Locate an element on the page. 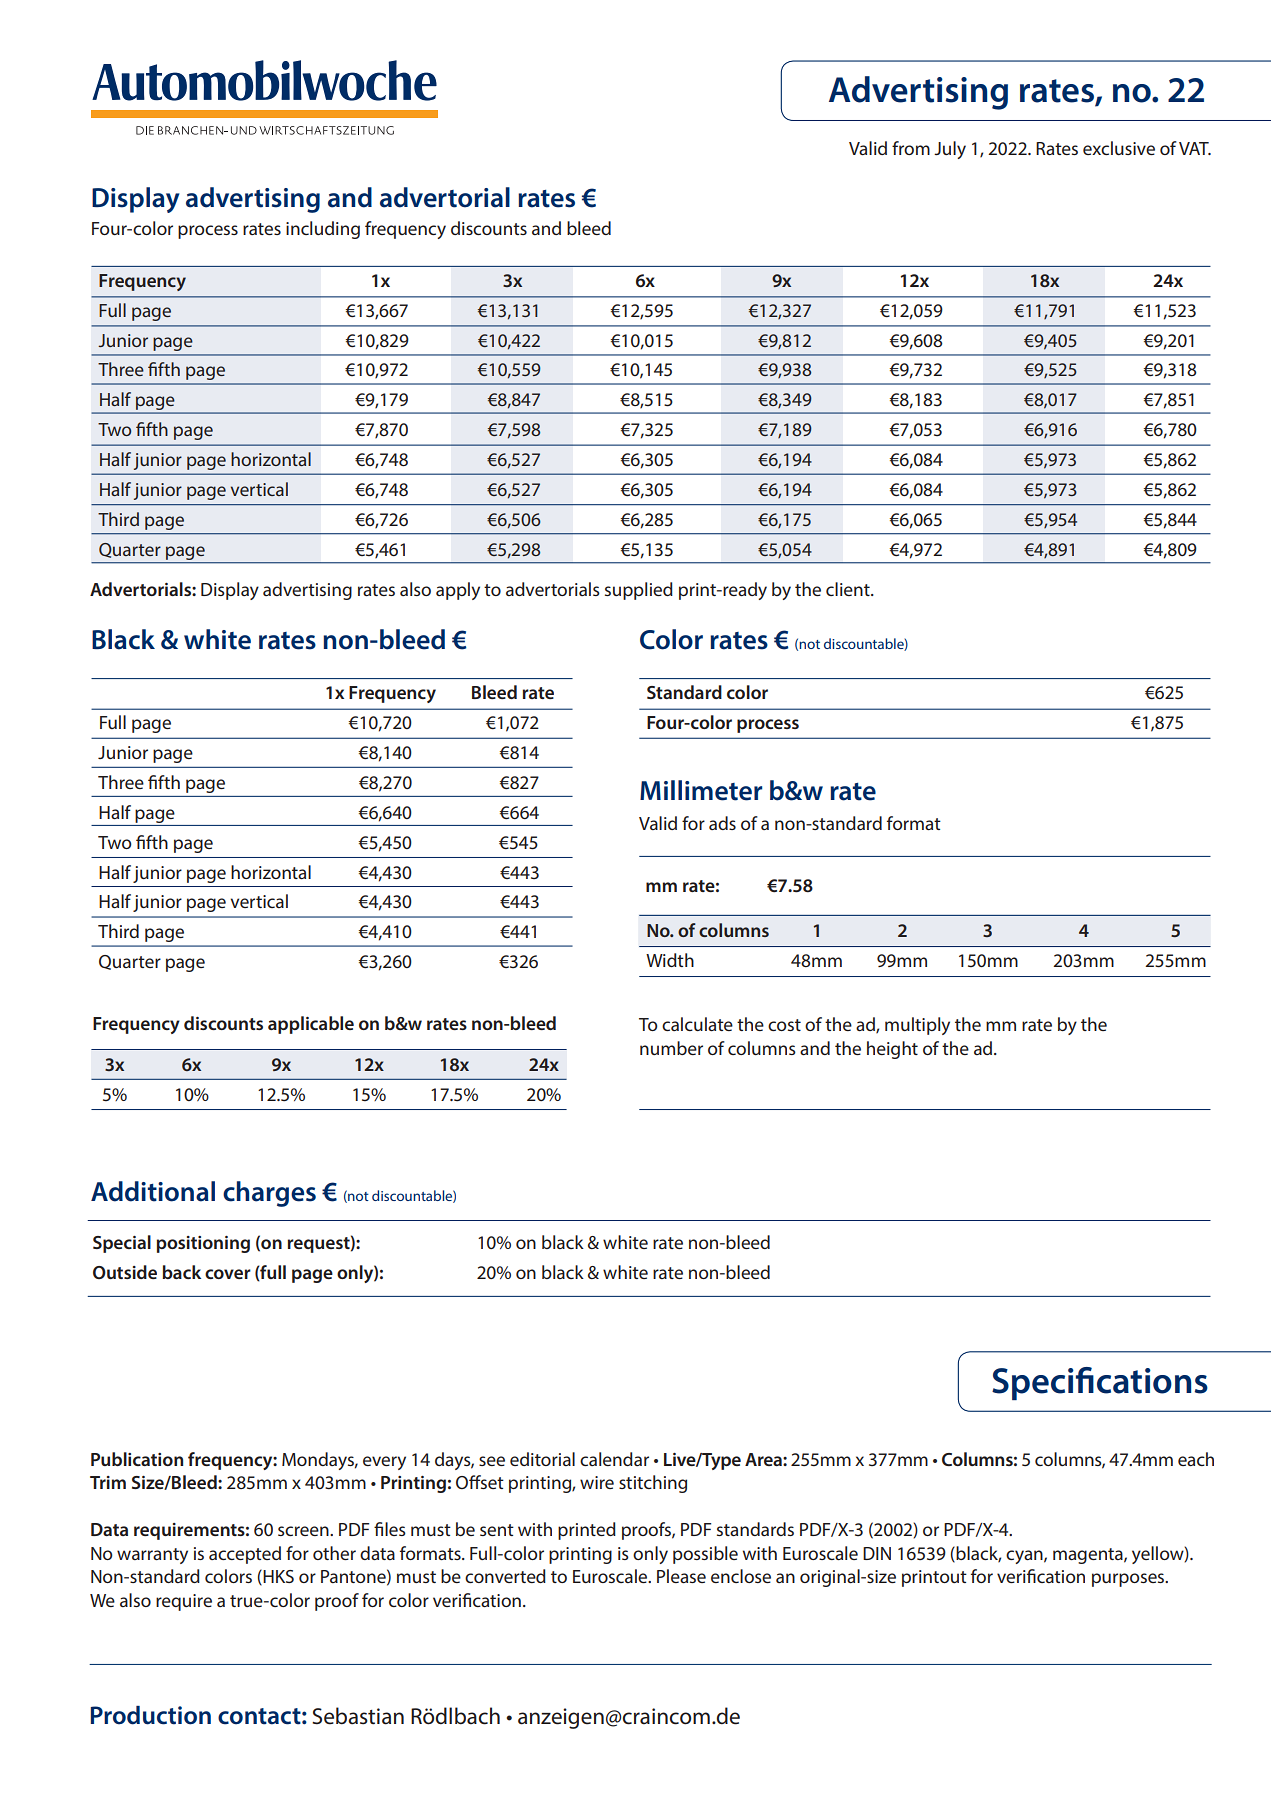  exclusive is located at coordinates (1119, 148).
